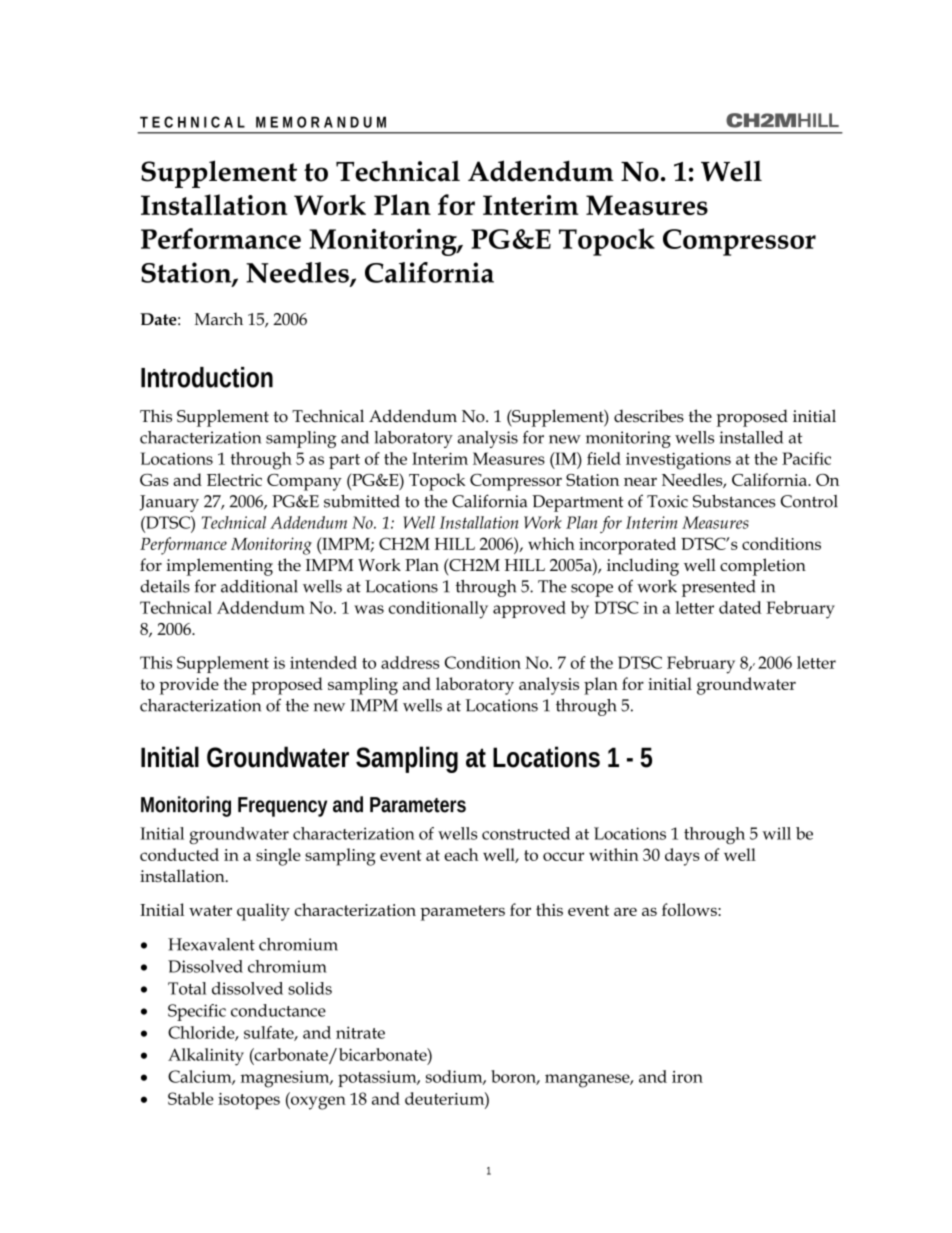  I want to click on Substances, so click(734, 501).
